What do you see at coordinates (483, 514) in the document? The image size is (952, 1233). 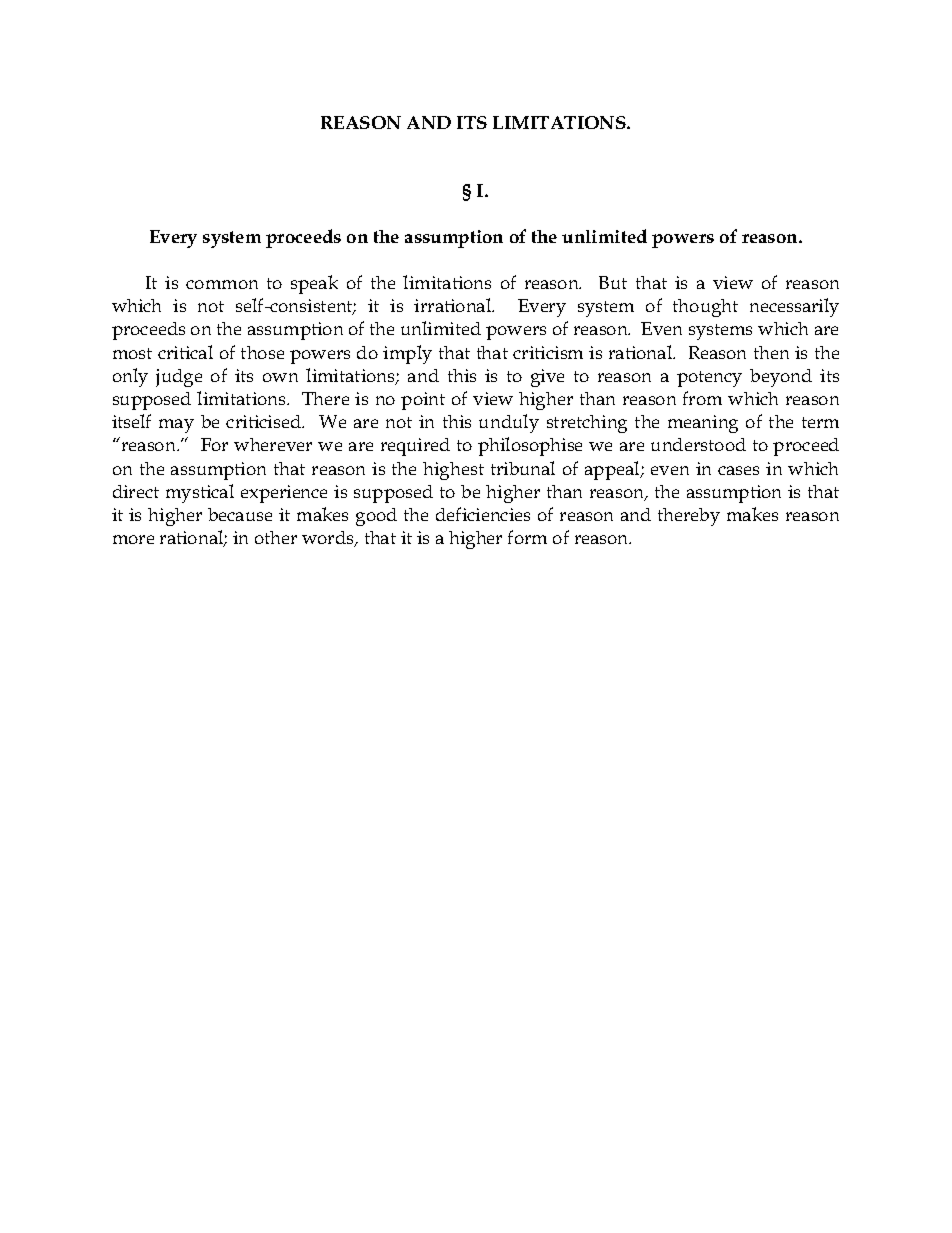 I see `deficiencies` at bounding box center [483, 514].
